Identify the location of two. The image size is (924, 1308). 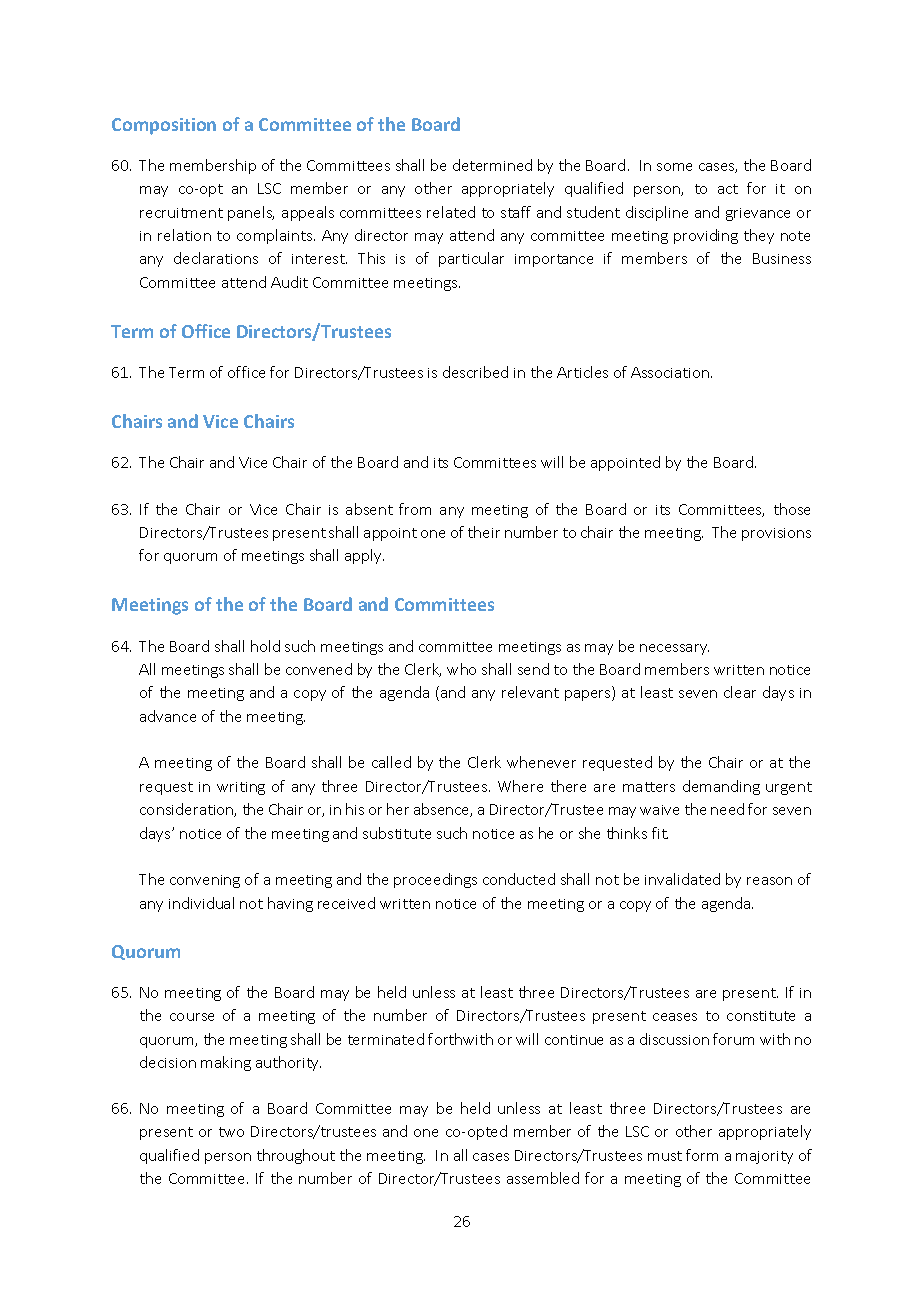
(231, 1132).
